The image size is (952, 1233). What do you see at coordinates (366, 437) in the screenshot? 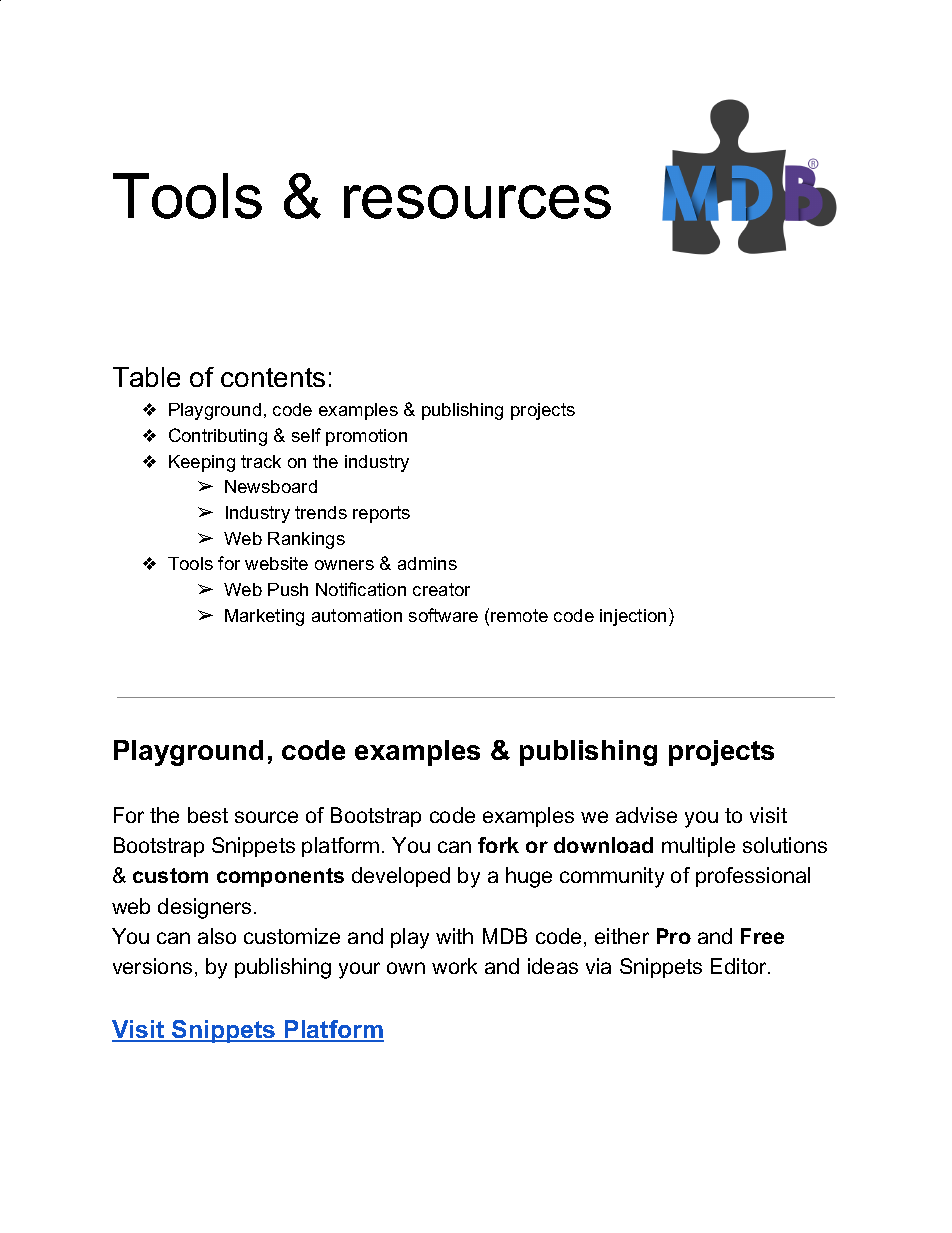
I see `promotion` at bounding box center [366, 437].
